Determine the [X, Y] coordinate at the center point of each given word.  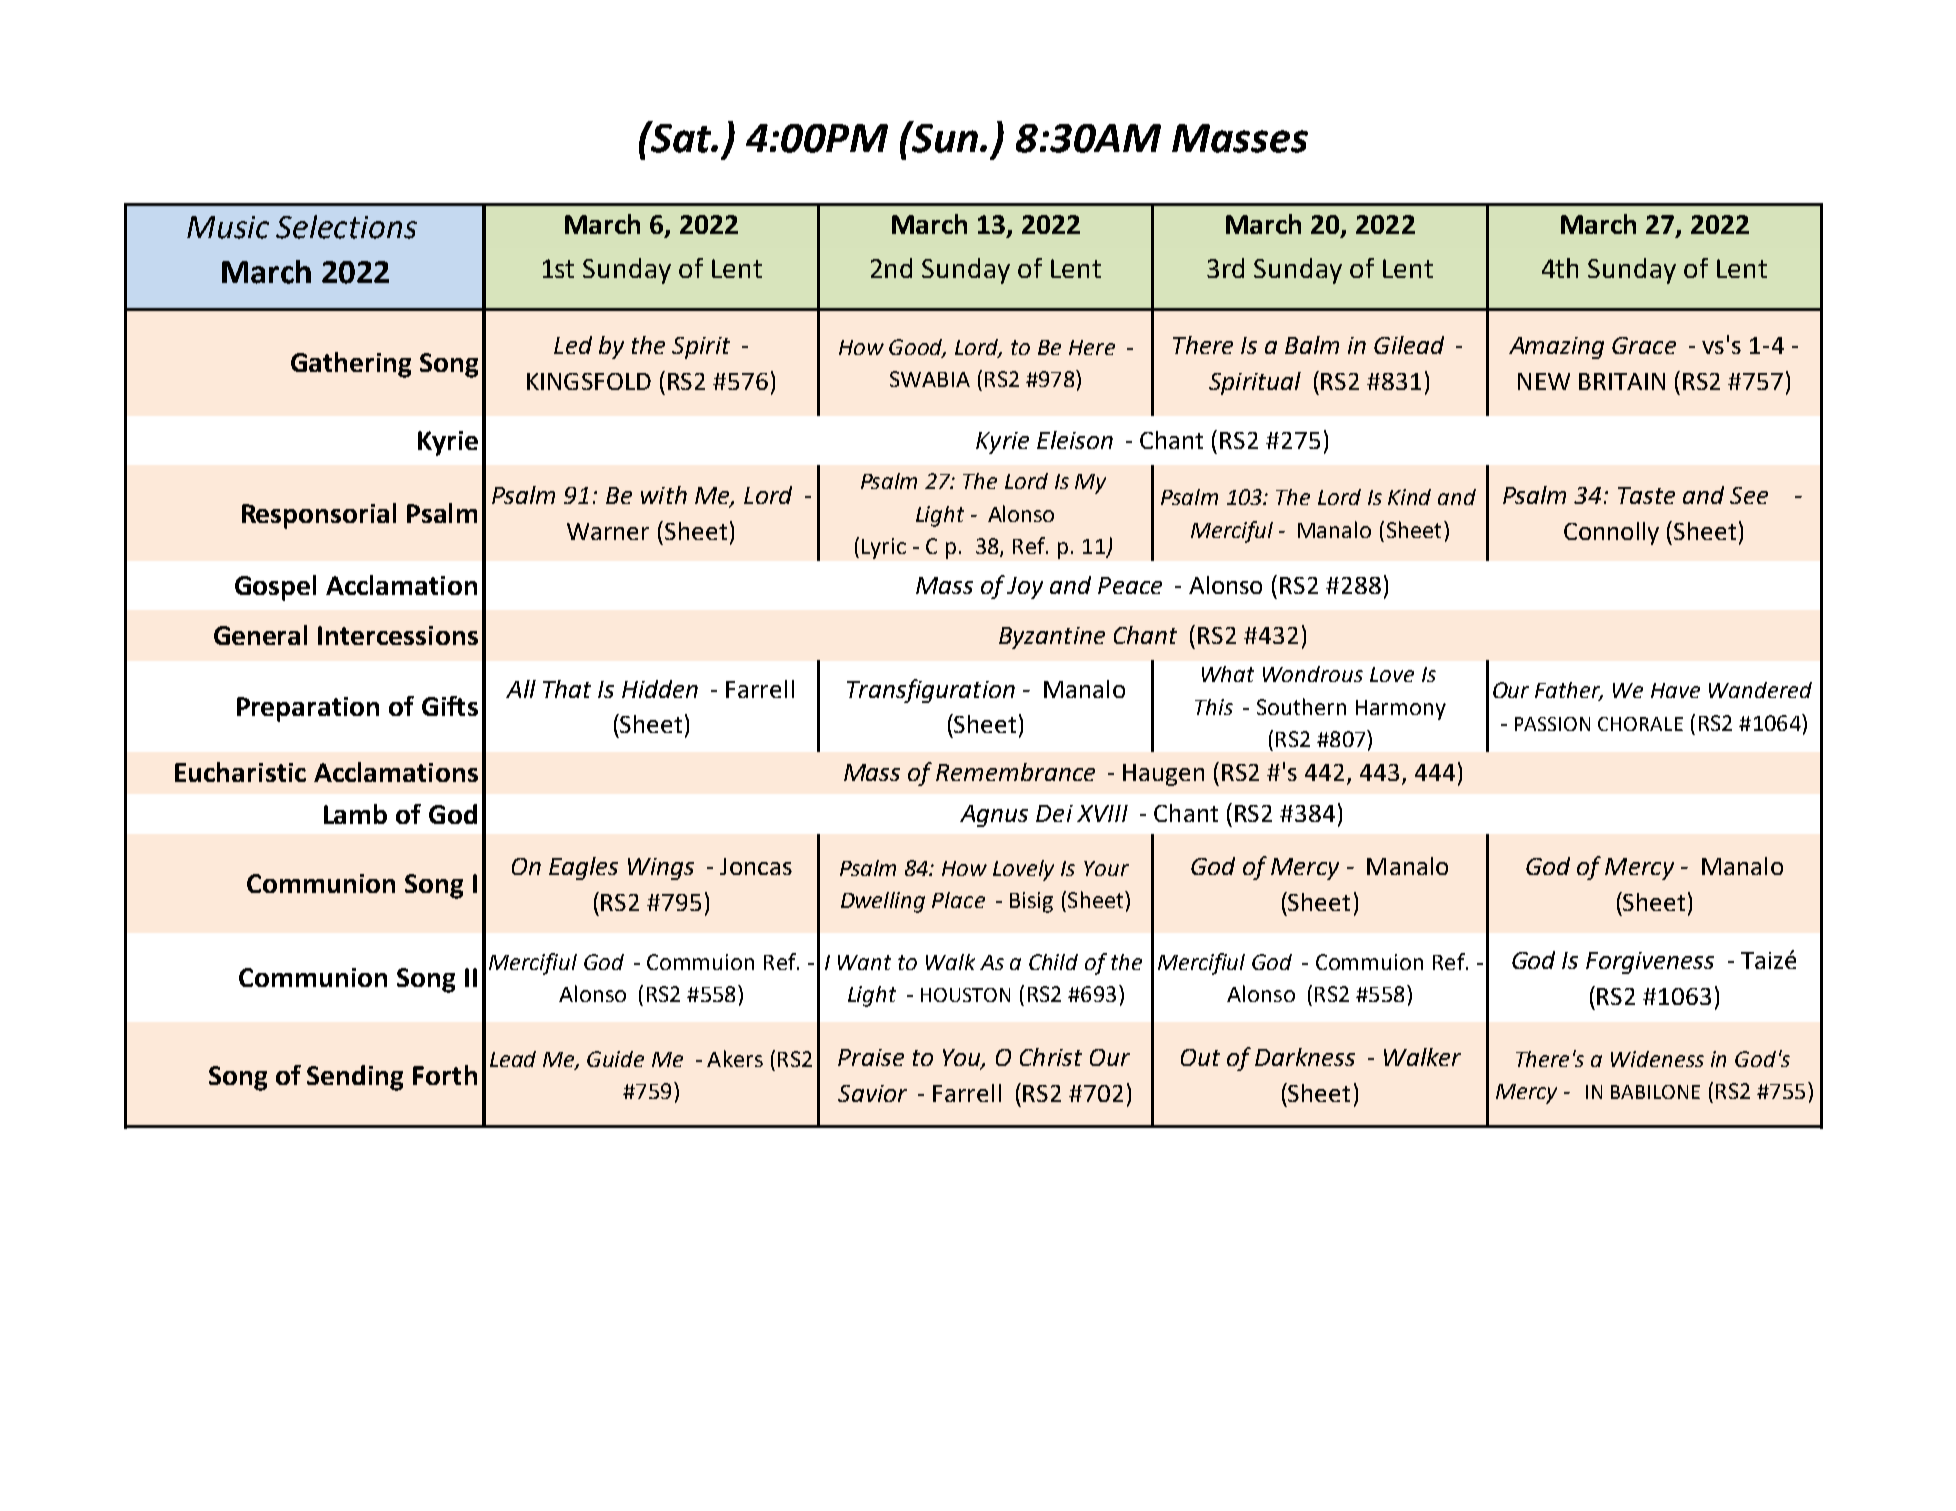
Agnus [994, 816]
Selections [346, 227]
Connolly [1611, 533]
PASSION [1552, 724]
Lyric [884, 548]
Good [917, 348]
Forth [445, 1075]
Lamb [355, 814]
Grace [1644, 345]
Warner [608, 531]
